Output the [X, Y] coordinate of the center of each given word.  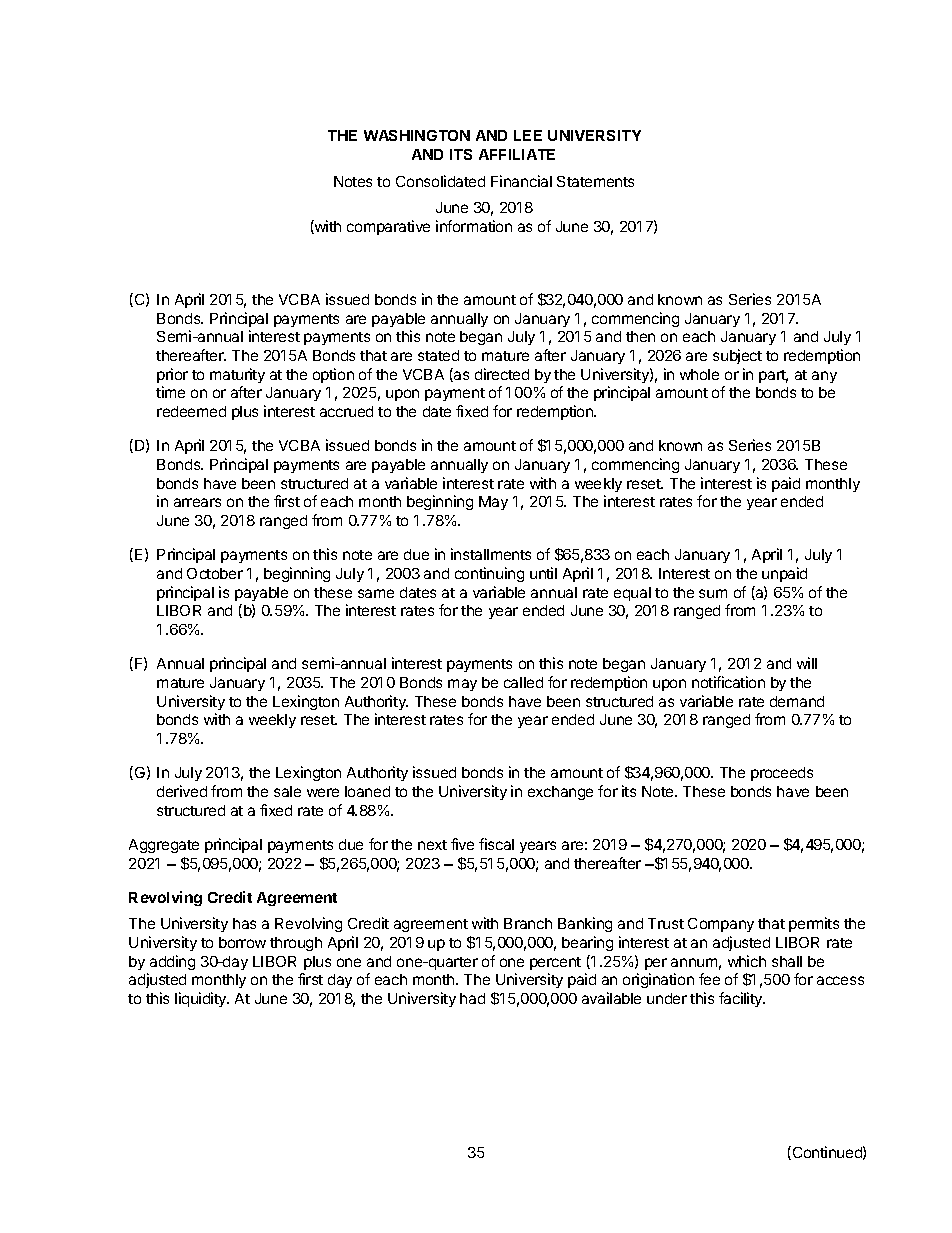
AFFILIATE [517, 154]
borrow [242, 942]
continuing [489, 574]
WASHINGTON [417, 135]
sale [287, 791]
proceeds [782, 774]
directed [502, 374]
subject [737, 356]
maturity [237, 375]
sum [713, 593]
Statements [595, 181]
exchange [560, 793]
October [215, 573]
